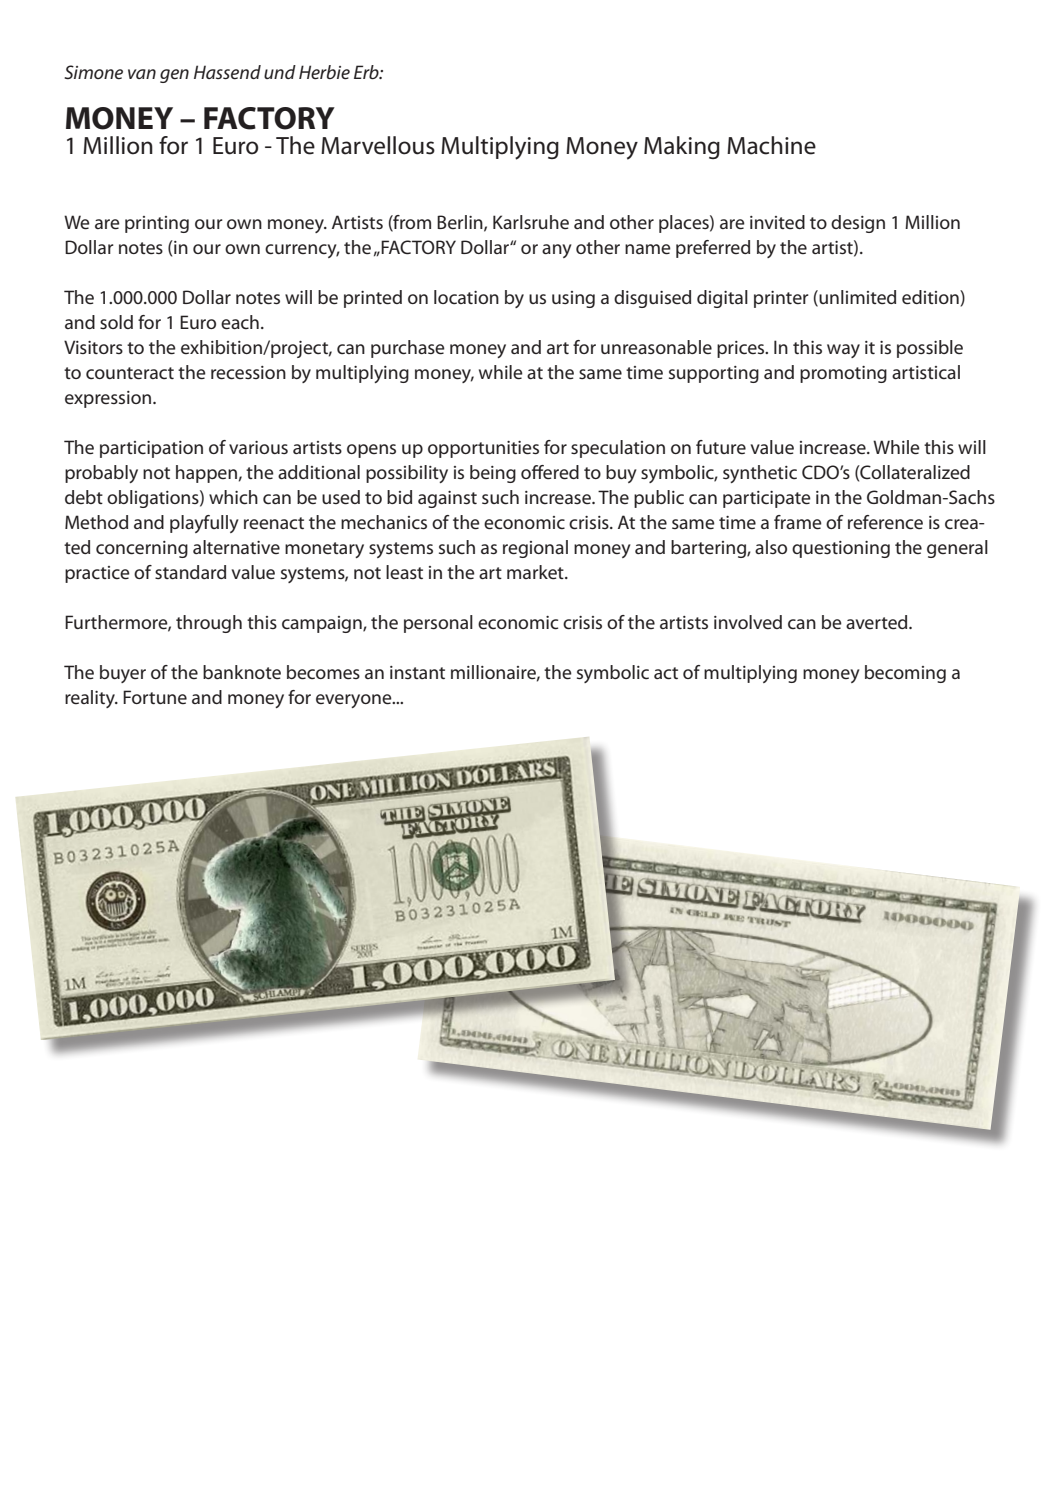 This page has height=1504, width=1064. What do you see at coordinates (417, 672) in the page?
I see `instant` at bounding box center [417, 672].
